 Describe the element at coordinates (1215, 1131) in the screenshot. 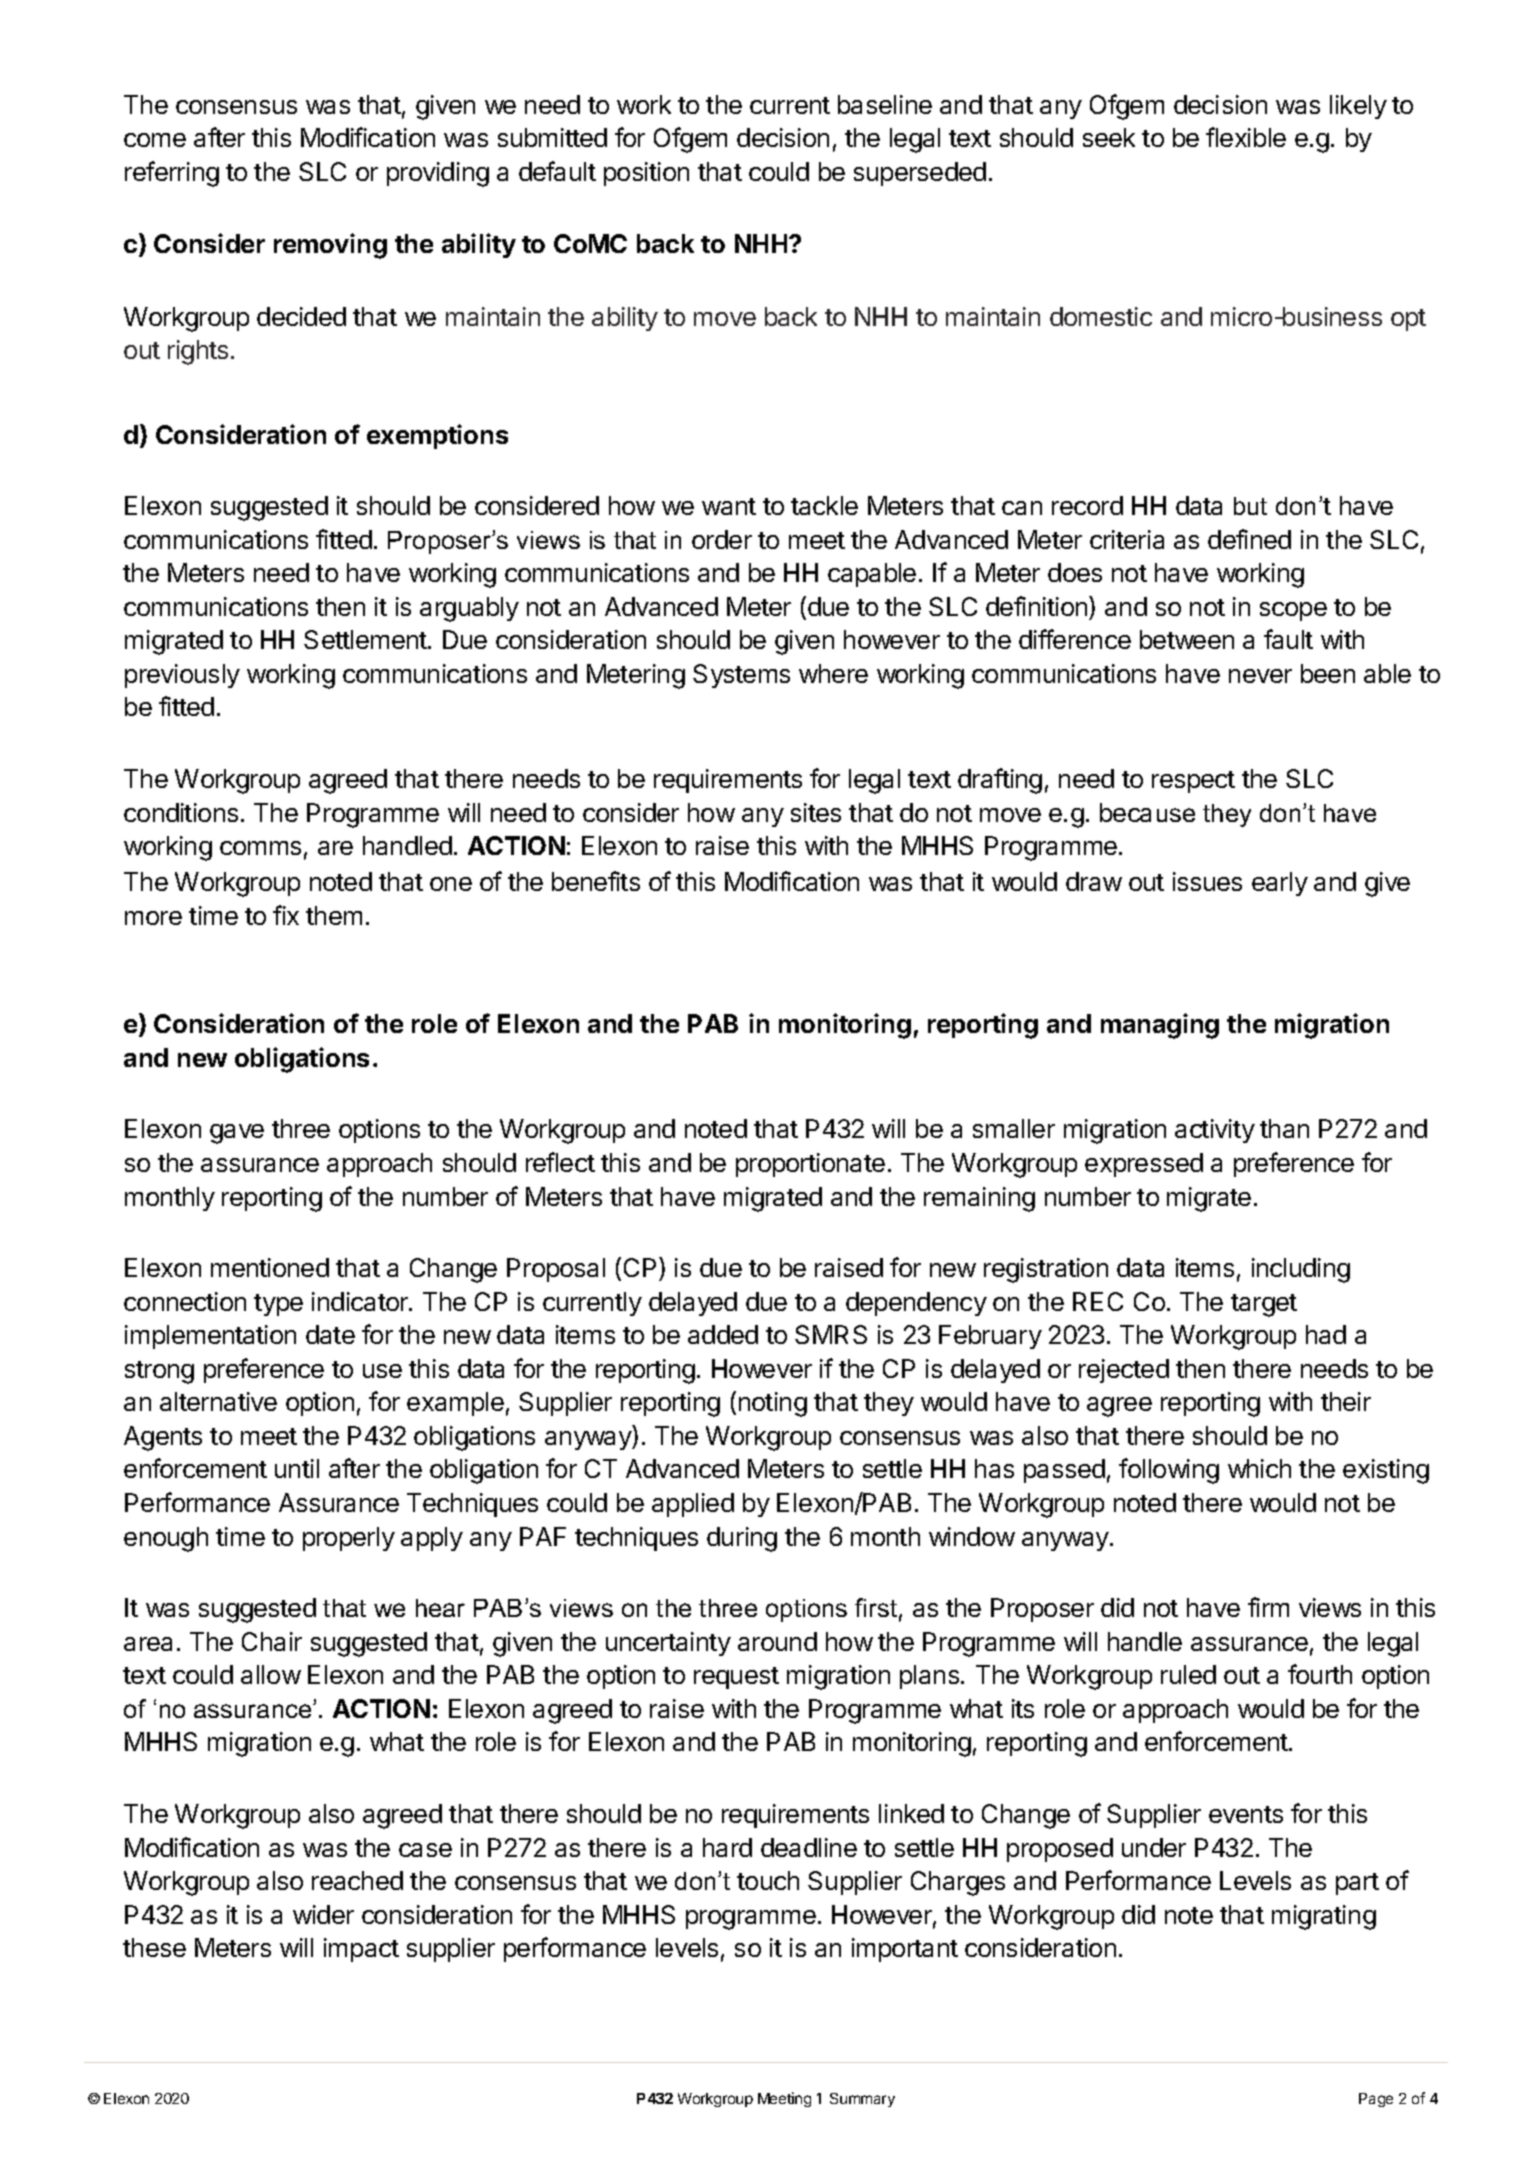

I see `activity` at that location.
